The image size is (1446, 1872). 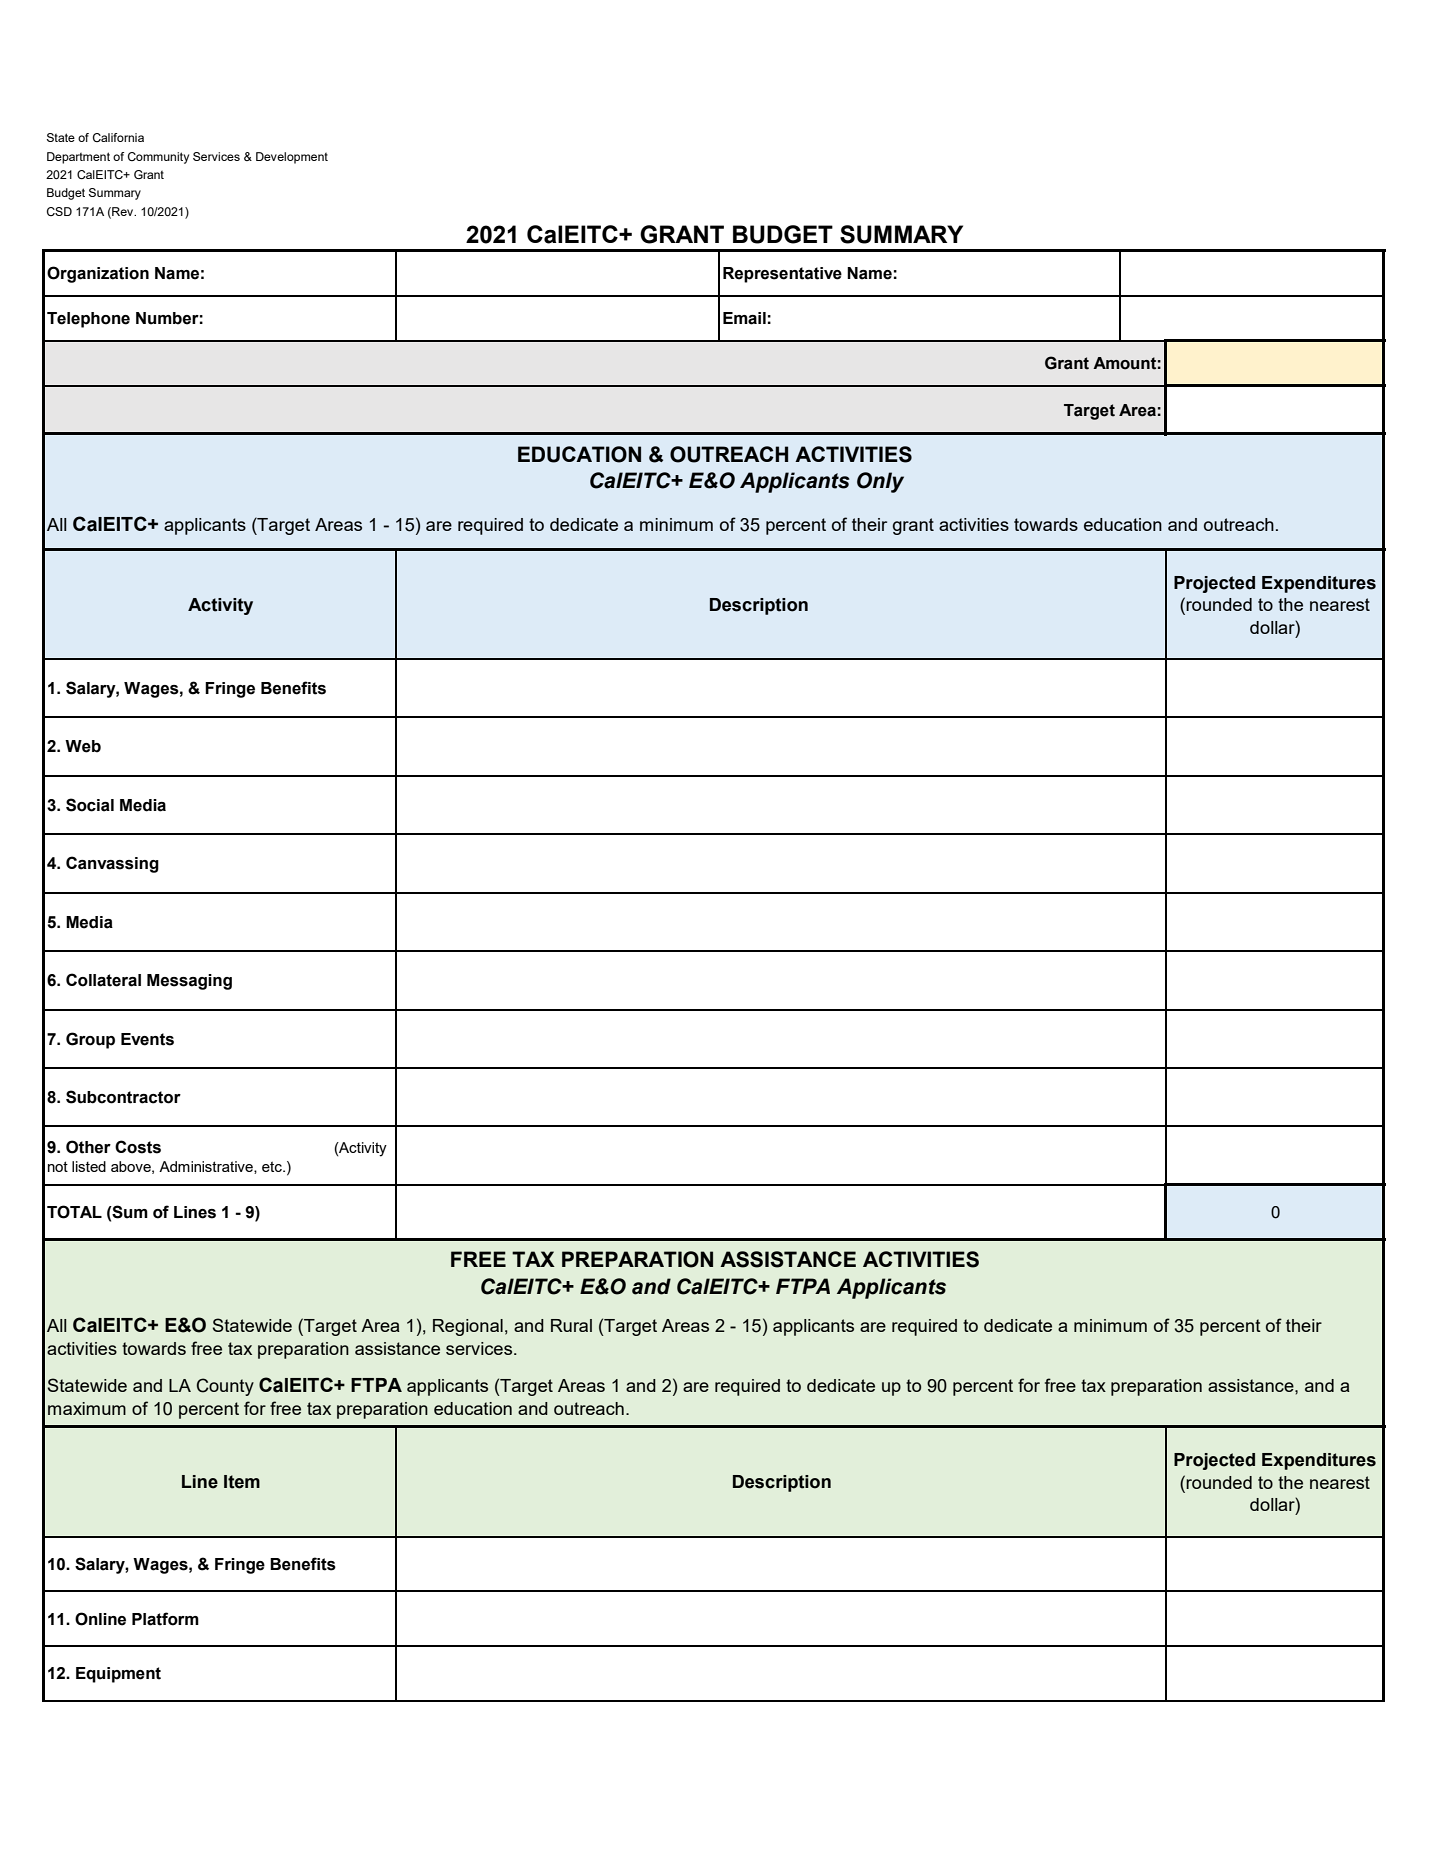 What do you see at coordinates (158, 158) in the screenshot?
I see `Community` at bounding box center [158, 158].
